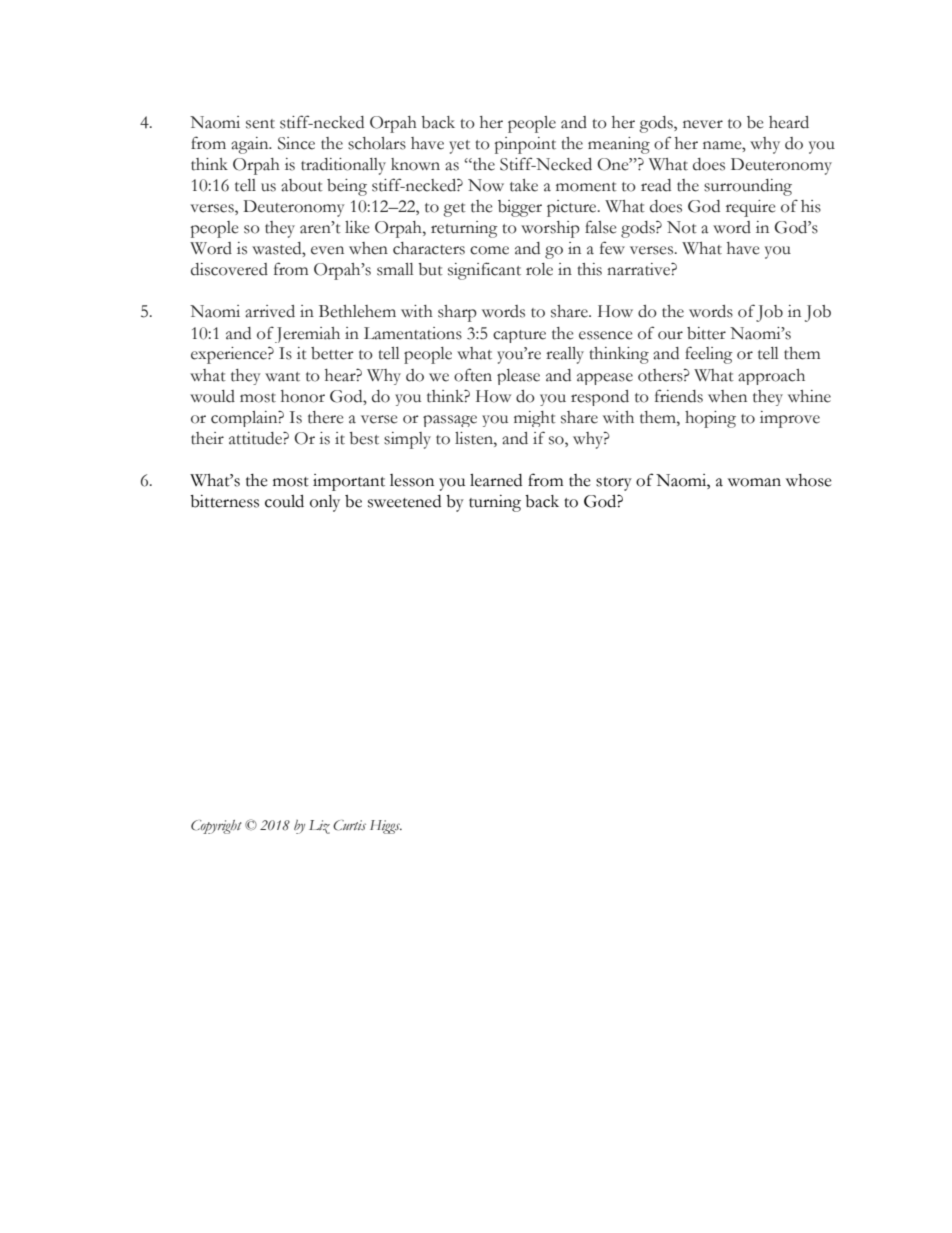  What do you see at coordinates (496, 480) in the screenshot?
I see `learned` at bounding box center [496, 480].
